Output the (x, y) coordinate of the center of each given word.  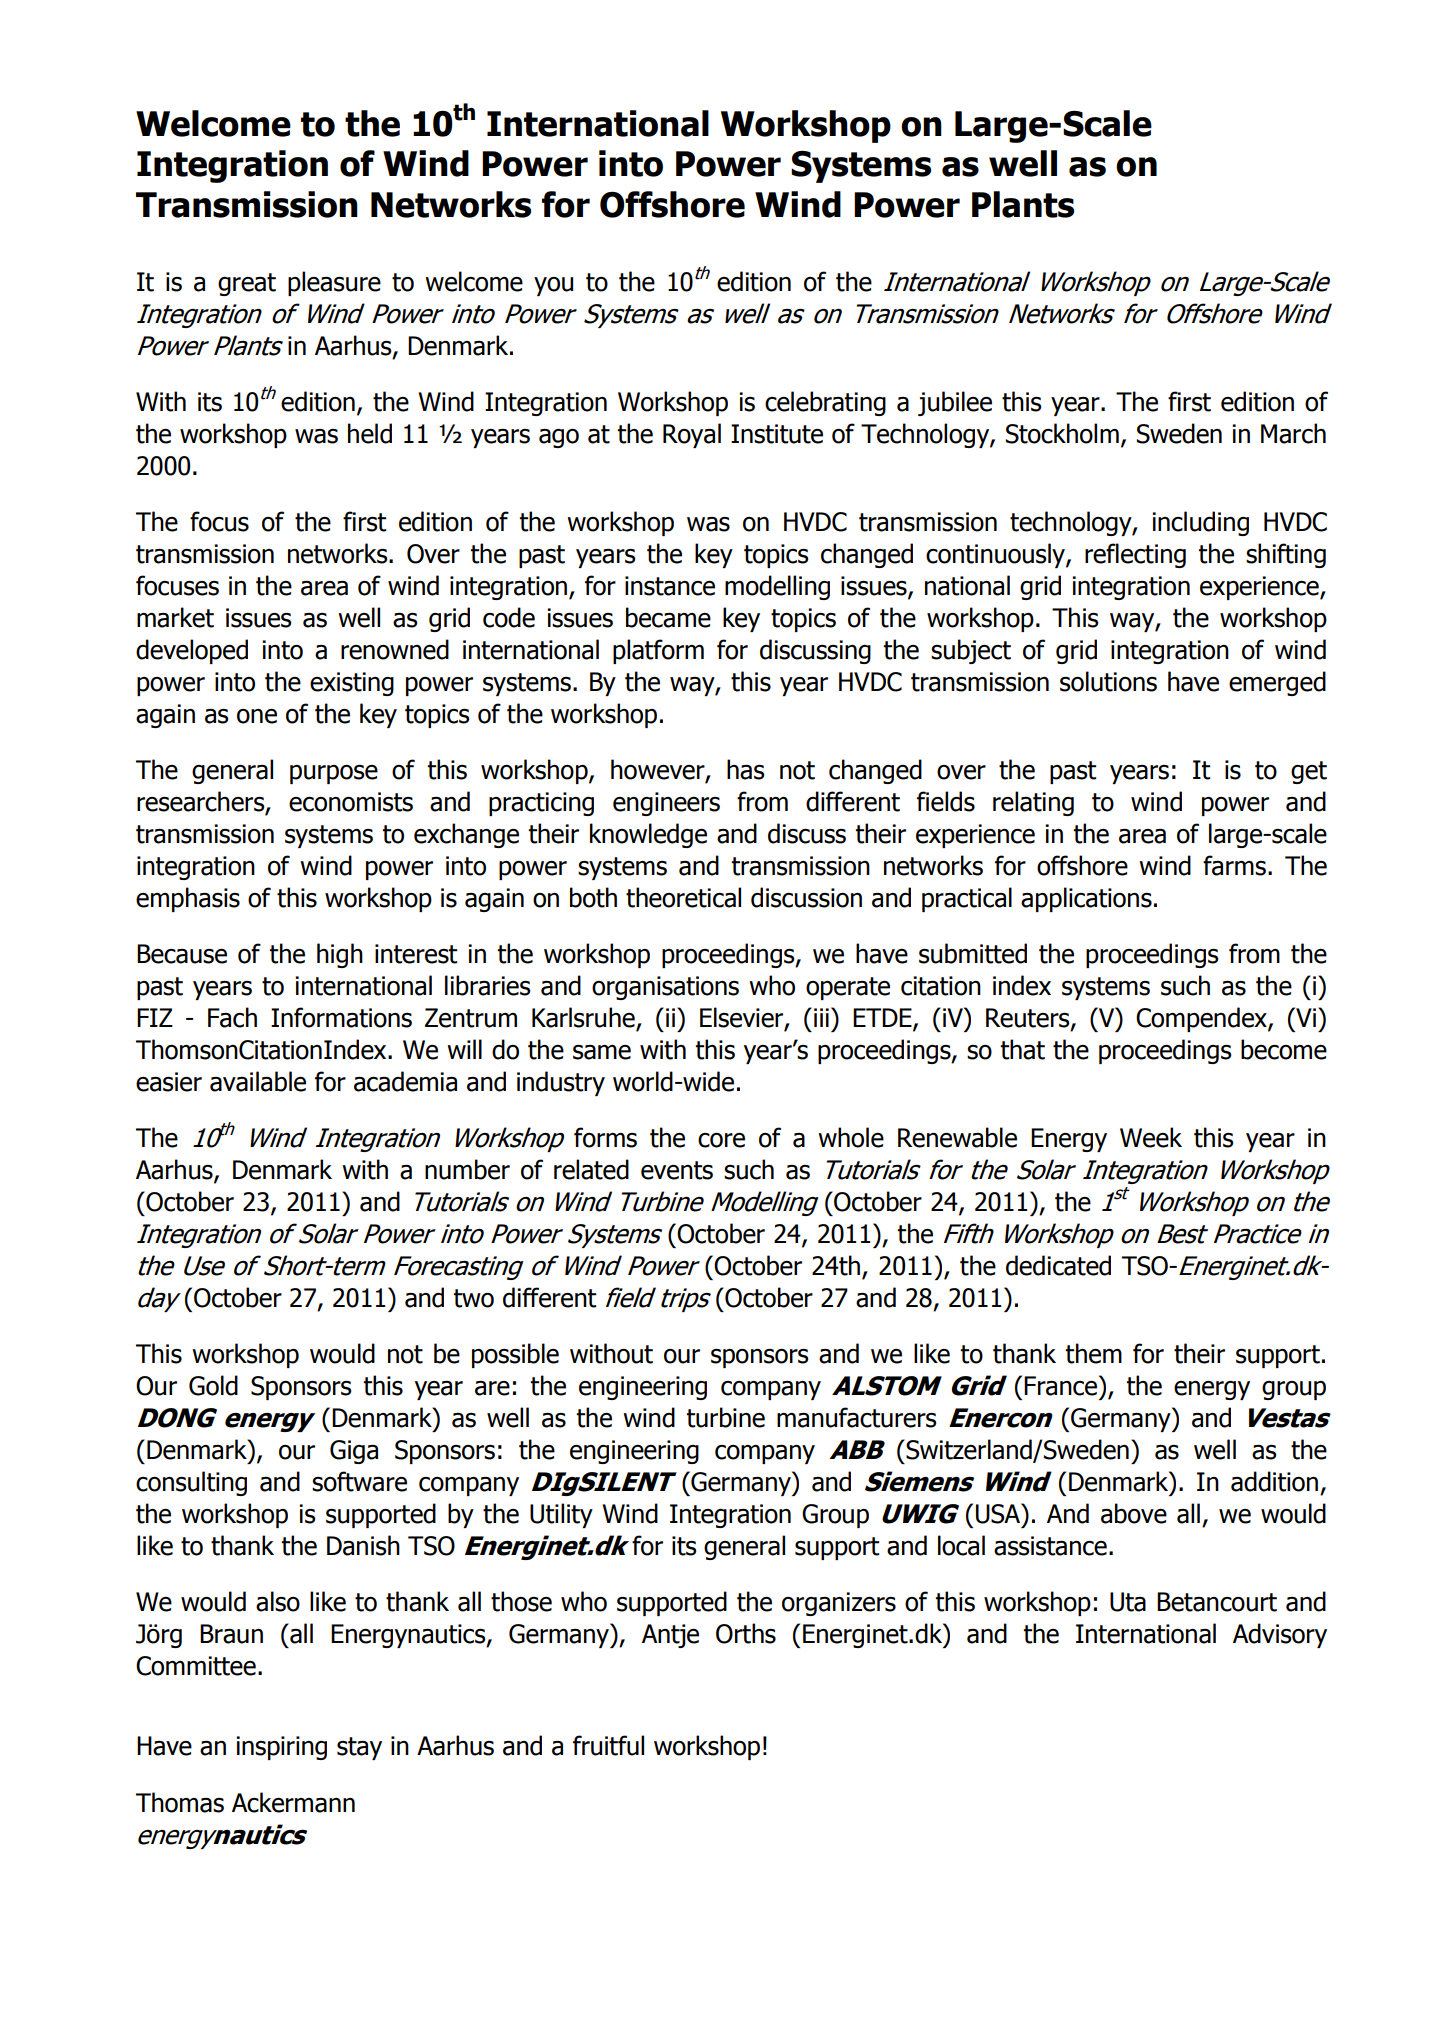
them (1094, 1353)
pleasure (334, 283)
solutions (1108, 681)
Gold (213, 1385)
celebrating (825, 403)
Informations (341, 1017)
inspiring (281, 1748)
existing (352, 684)
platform (658, 651)
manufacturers (856, 1417)
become (1284, 1049)
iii (821, 1017)
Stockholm (1062, 433)
